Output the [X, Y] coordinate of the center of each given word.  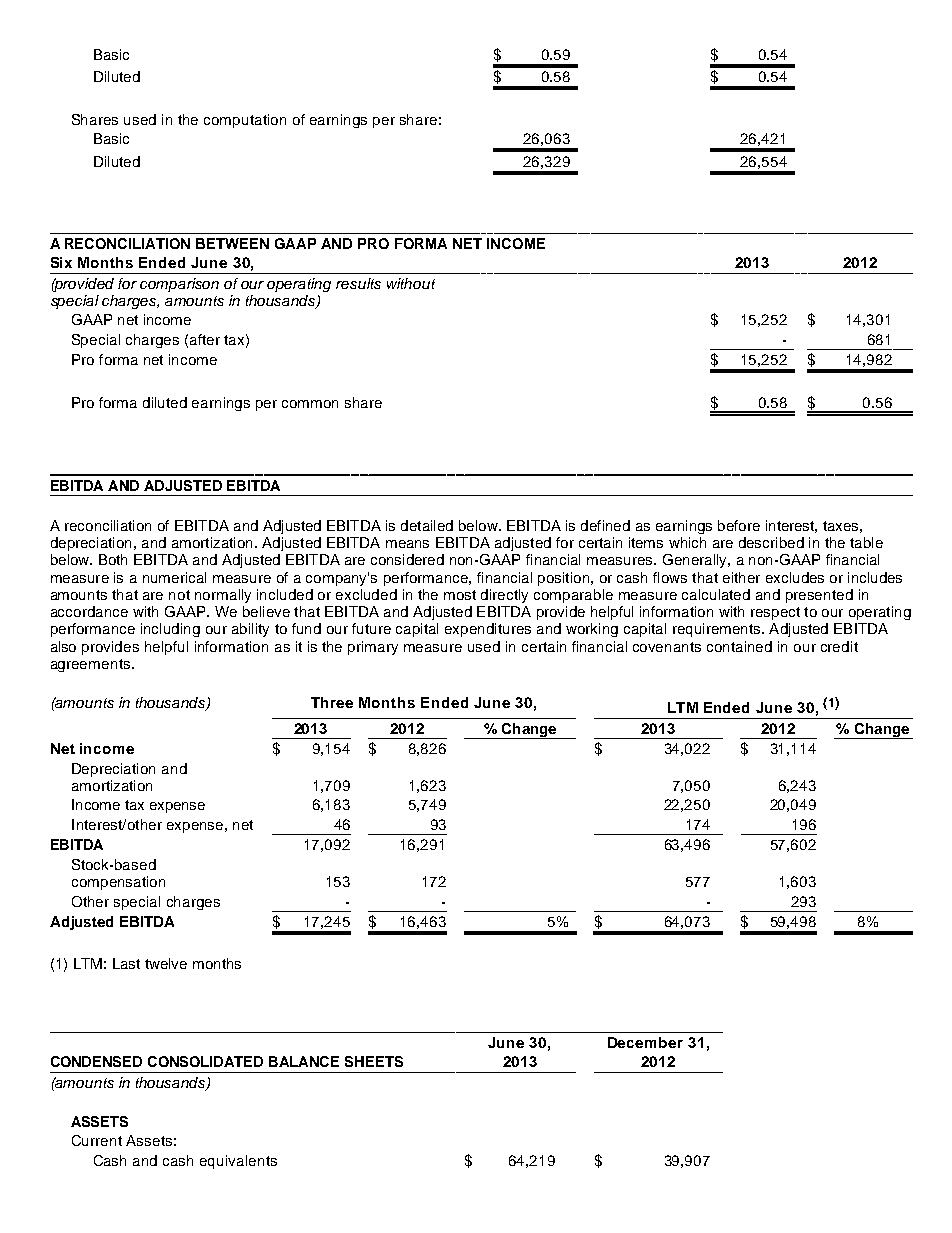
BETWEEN [232, 243]
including [170, 630]
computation [245, 121]
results [358, 283]
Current [97, 1140]
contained [739, 646]
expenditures [488, 630]
